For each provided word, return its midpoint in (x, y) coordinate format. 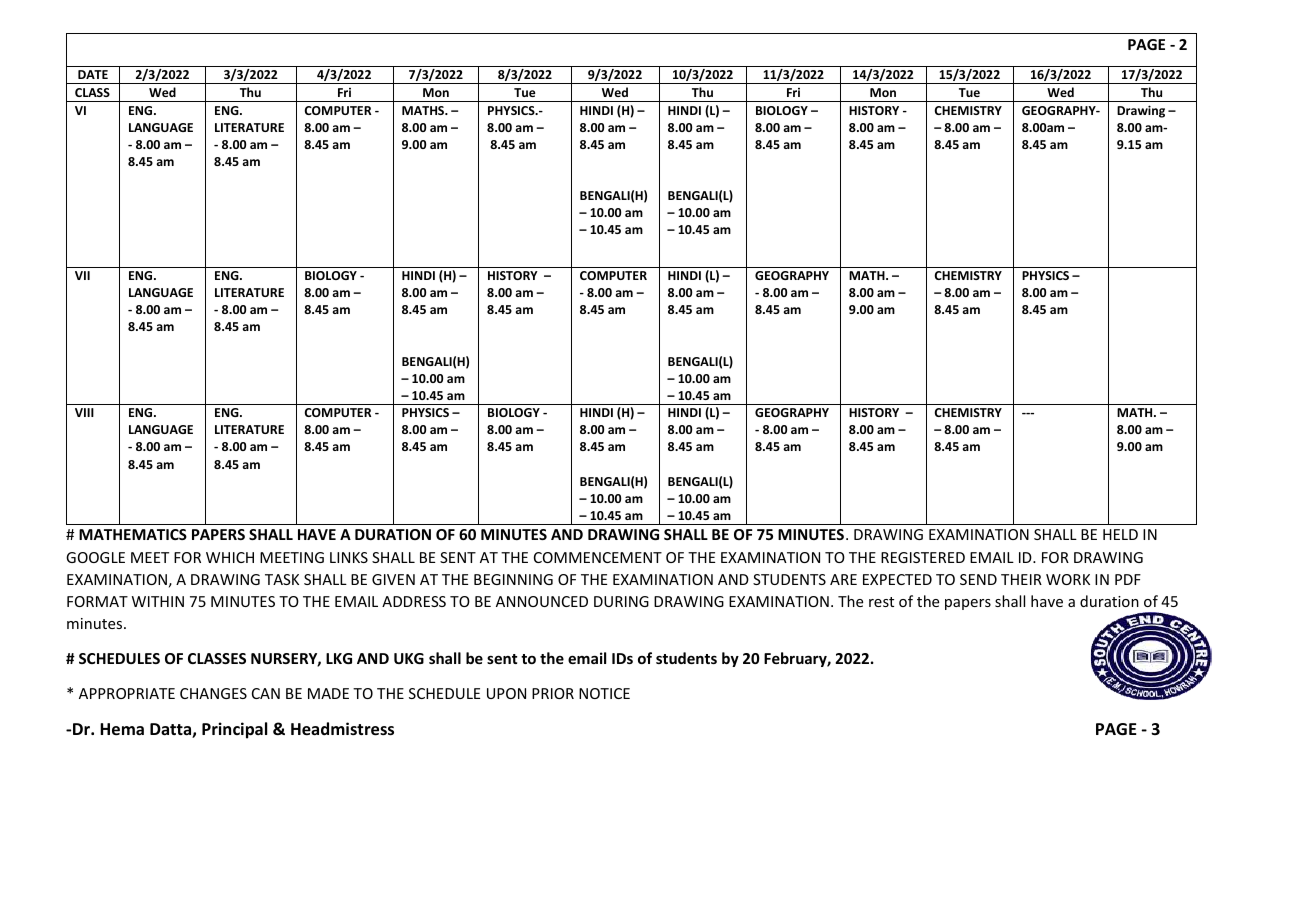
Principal (234, 730)
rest (881, 602)
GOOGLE (95, 557)
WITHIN (158, 601)
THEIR (1021, 579)
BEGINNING (513, 579)
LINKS (349, 557)
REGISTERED (923, 557)
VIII (84, 412)
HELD (1120, 534)
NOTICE (604, 693)
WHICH (230, 557)
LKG (339, 658)
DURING (621, 601)
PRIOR (553, 693)
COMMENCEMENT (598, 557)
